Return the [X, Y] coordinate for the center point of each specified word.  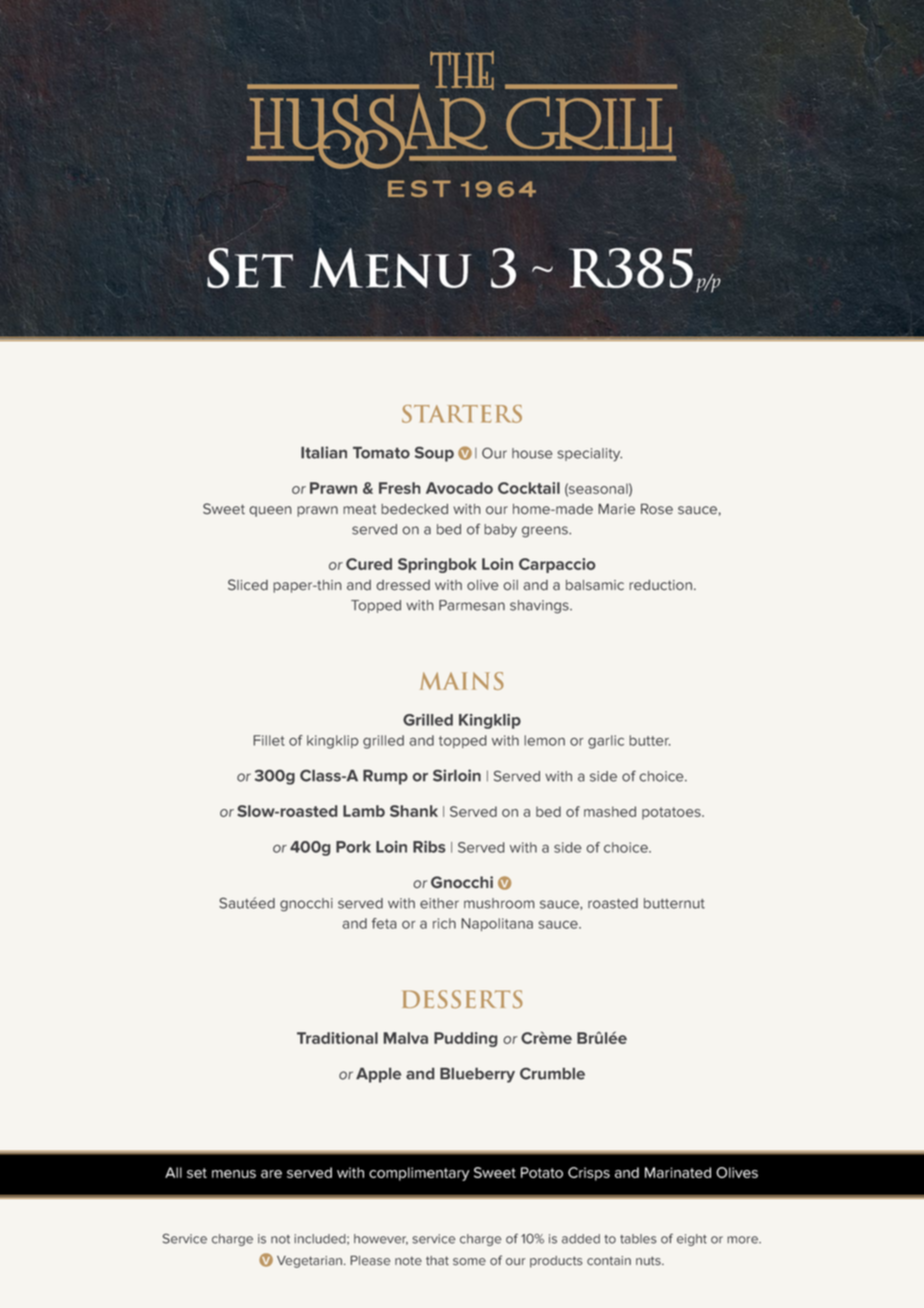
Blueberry [477, 1075]
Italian [324, 452]
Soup [434, 454]
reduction [660, 585]
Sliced [248, 585]
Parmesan [472, 605]
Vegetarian [311, 1262]
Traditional [337, 1038]
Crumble [552, 1073]
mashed [610, 811]
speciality [589, 455]
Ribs [429, 847]
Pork [353, 847]
